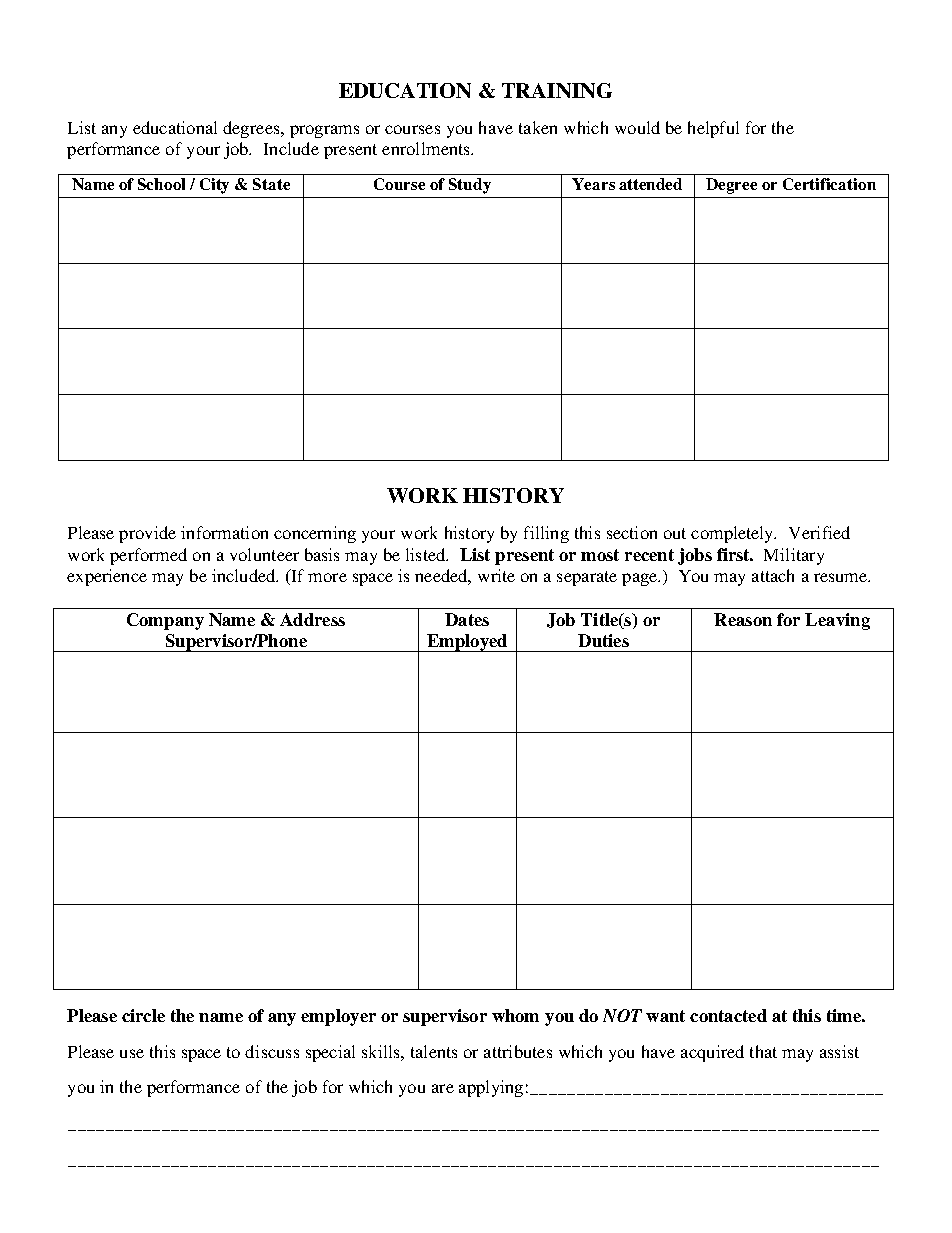  Describe the element at coordinates (728, 1015) in the screenshot. I see `contacted` at that location.
